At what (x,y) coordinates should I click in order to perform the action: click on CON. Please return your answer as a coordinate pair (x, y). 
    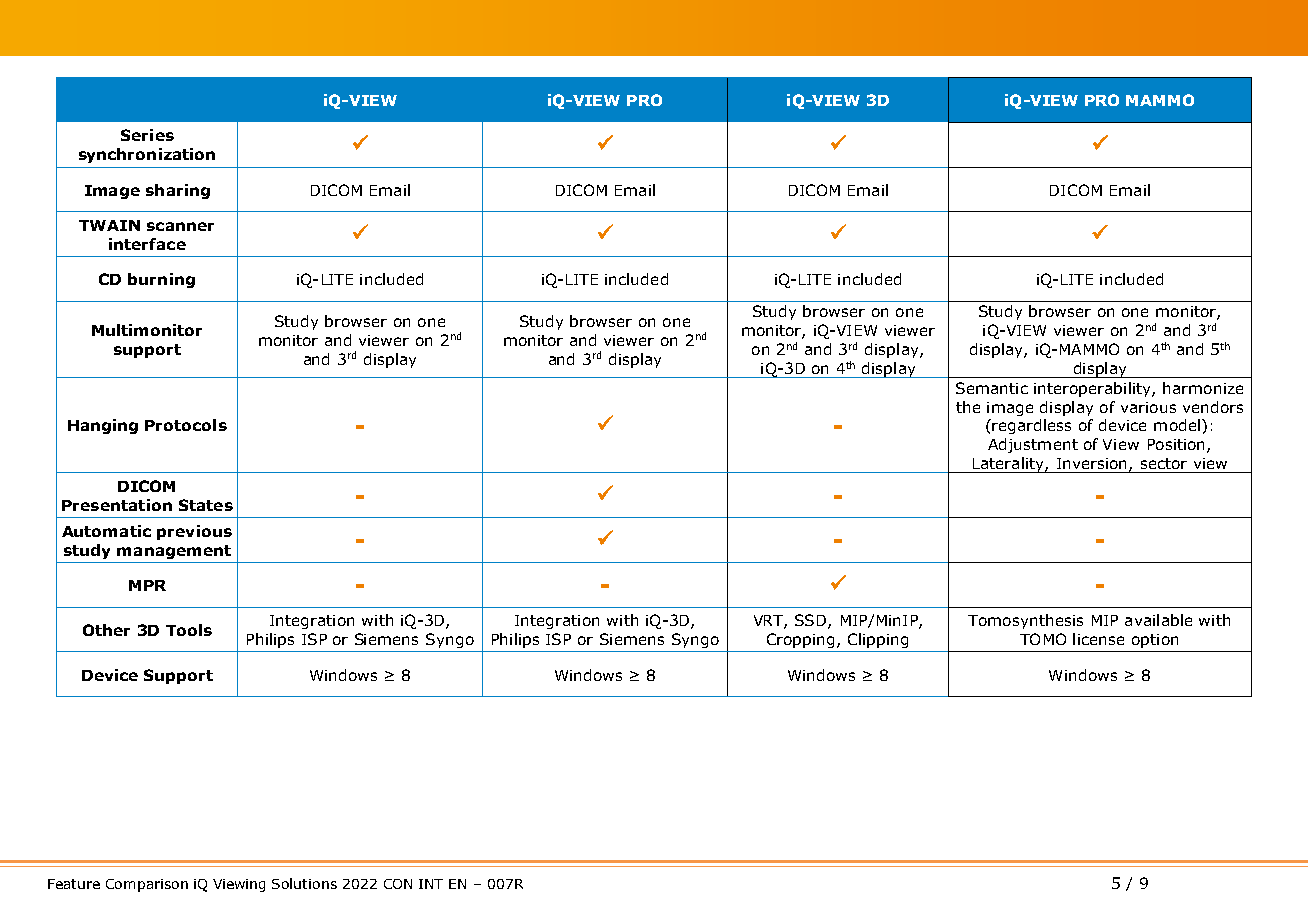
    Looking at the image, I should click on (398, 884).
